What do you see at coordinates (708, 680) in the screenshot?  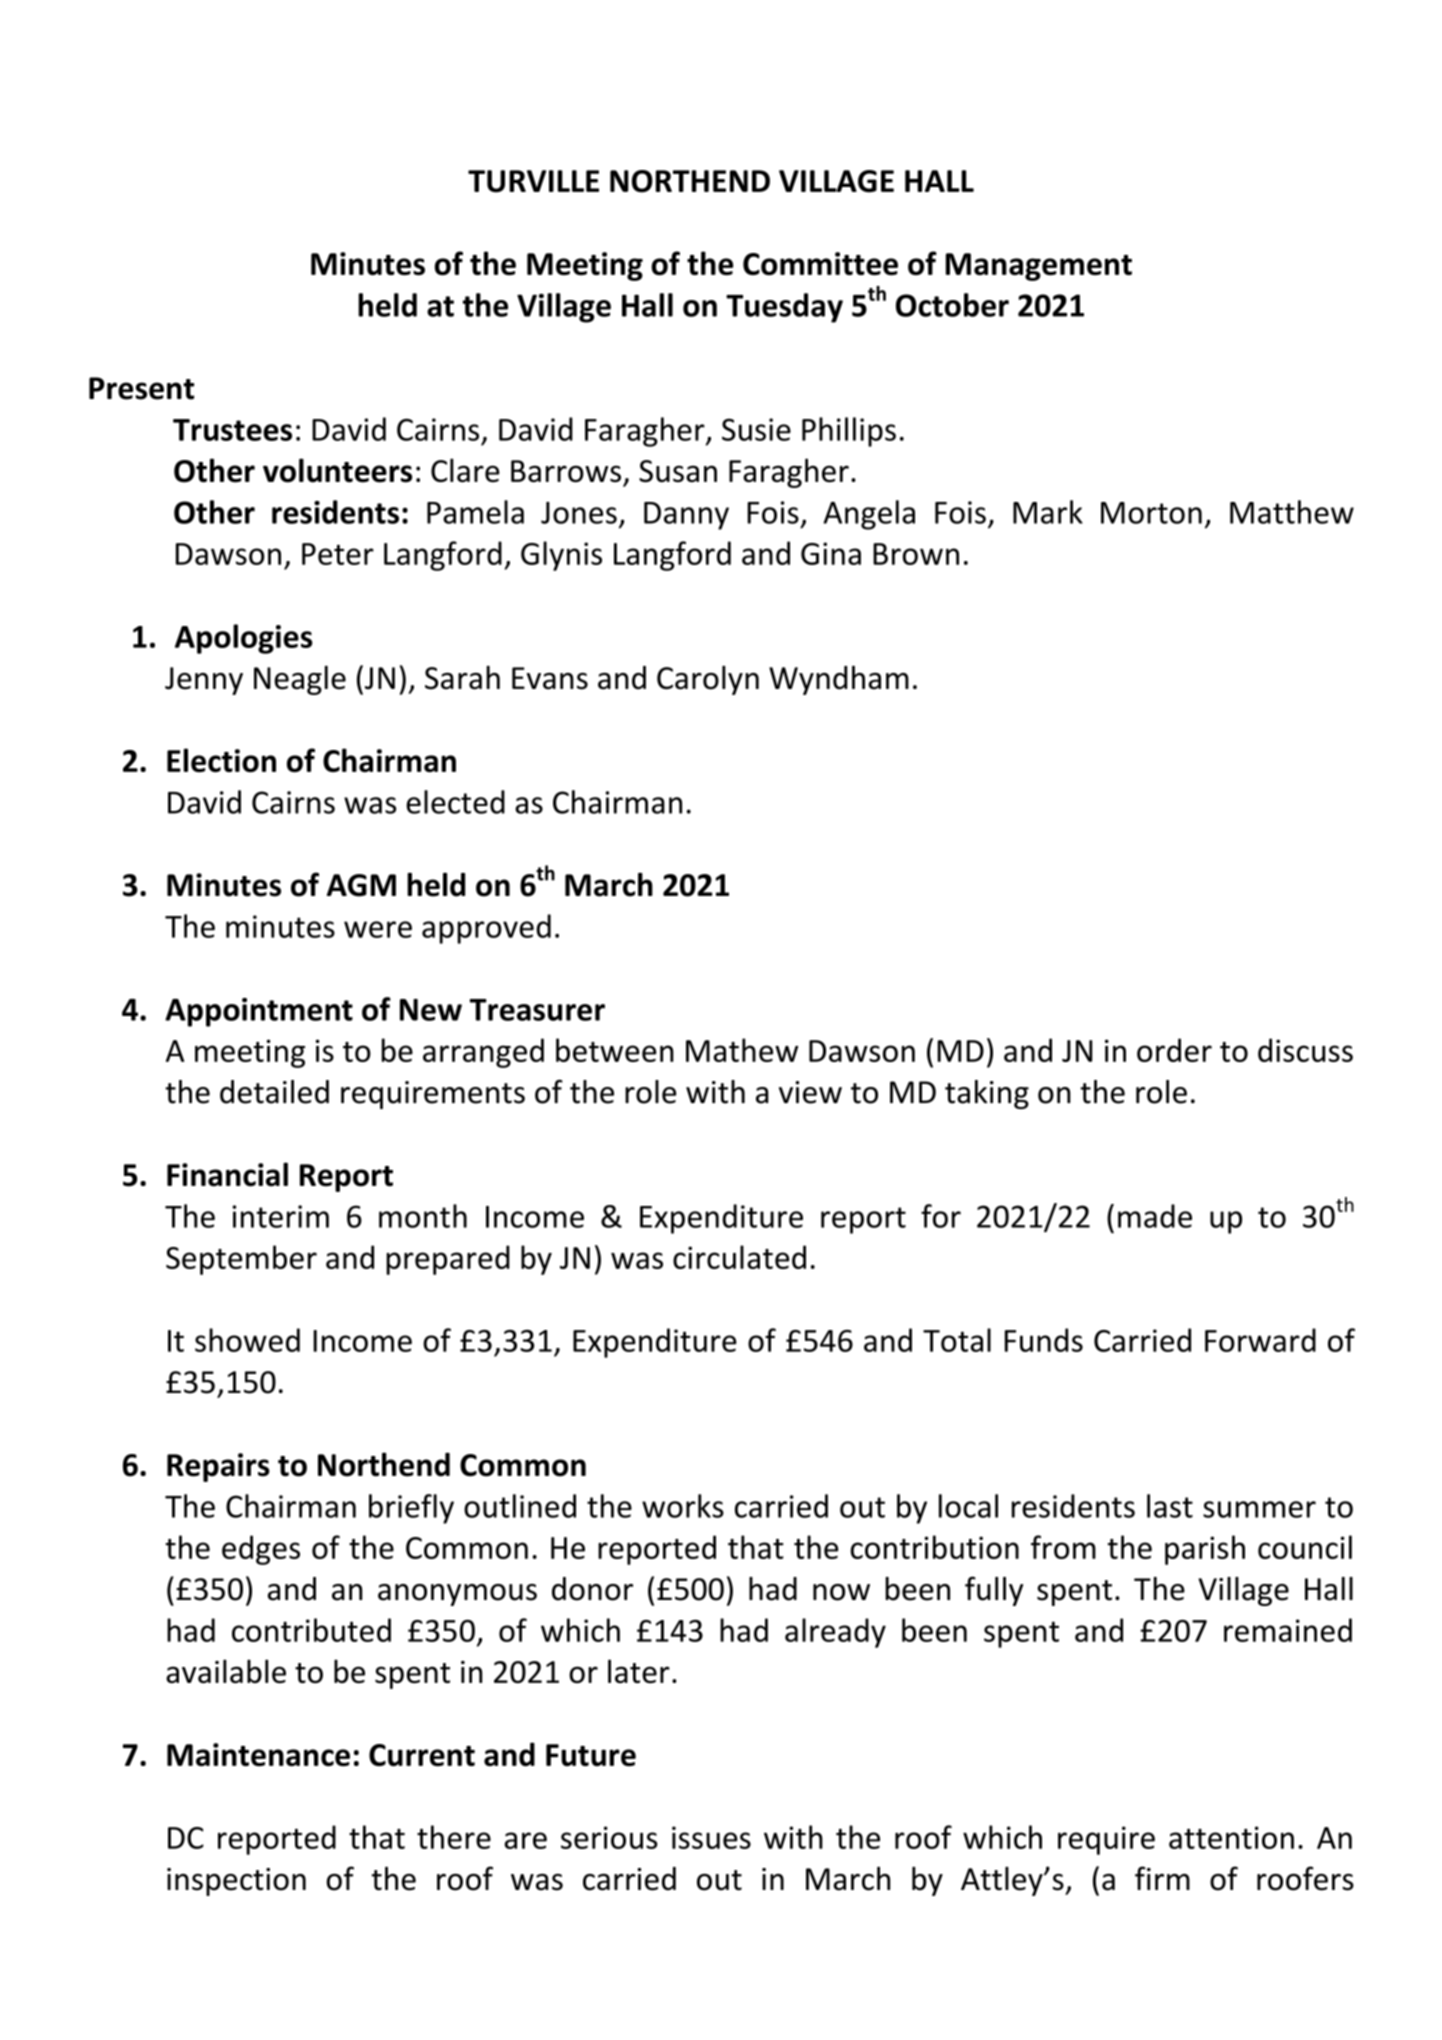 I see `Carolyn` at bounding box center [708, 680].
